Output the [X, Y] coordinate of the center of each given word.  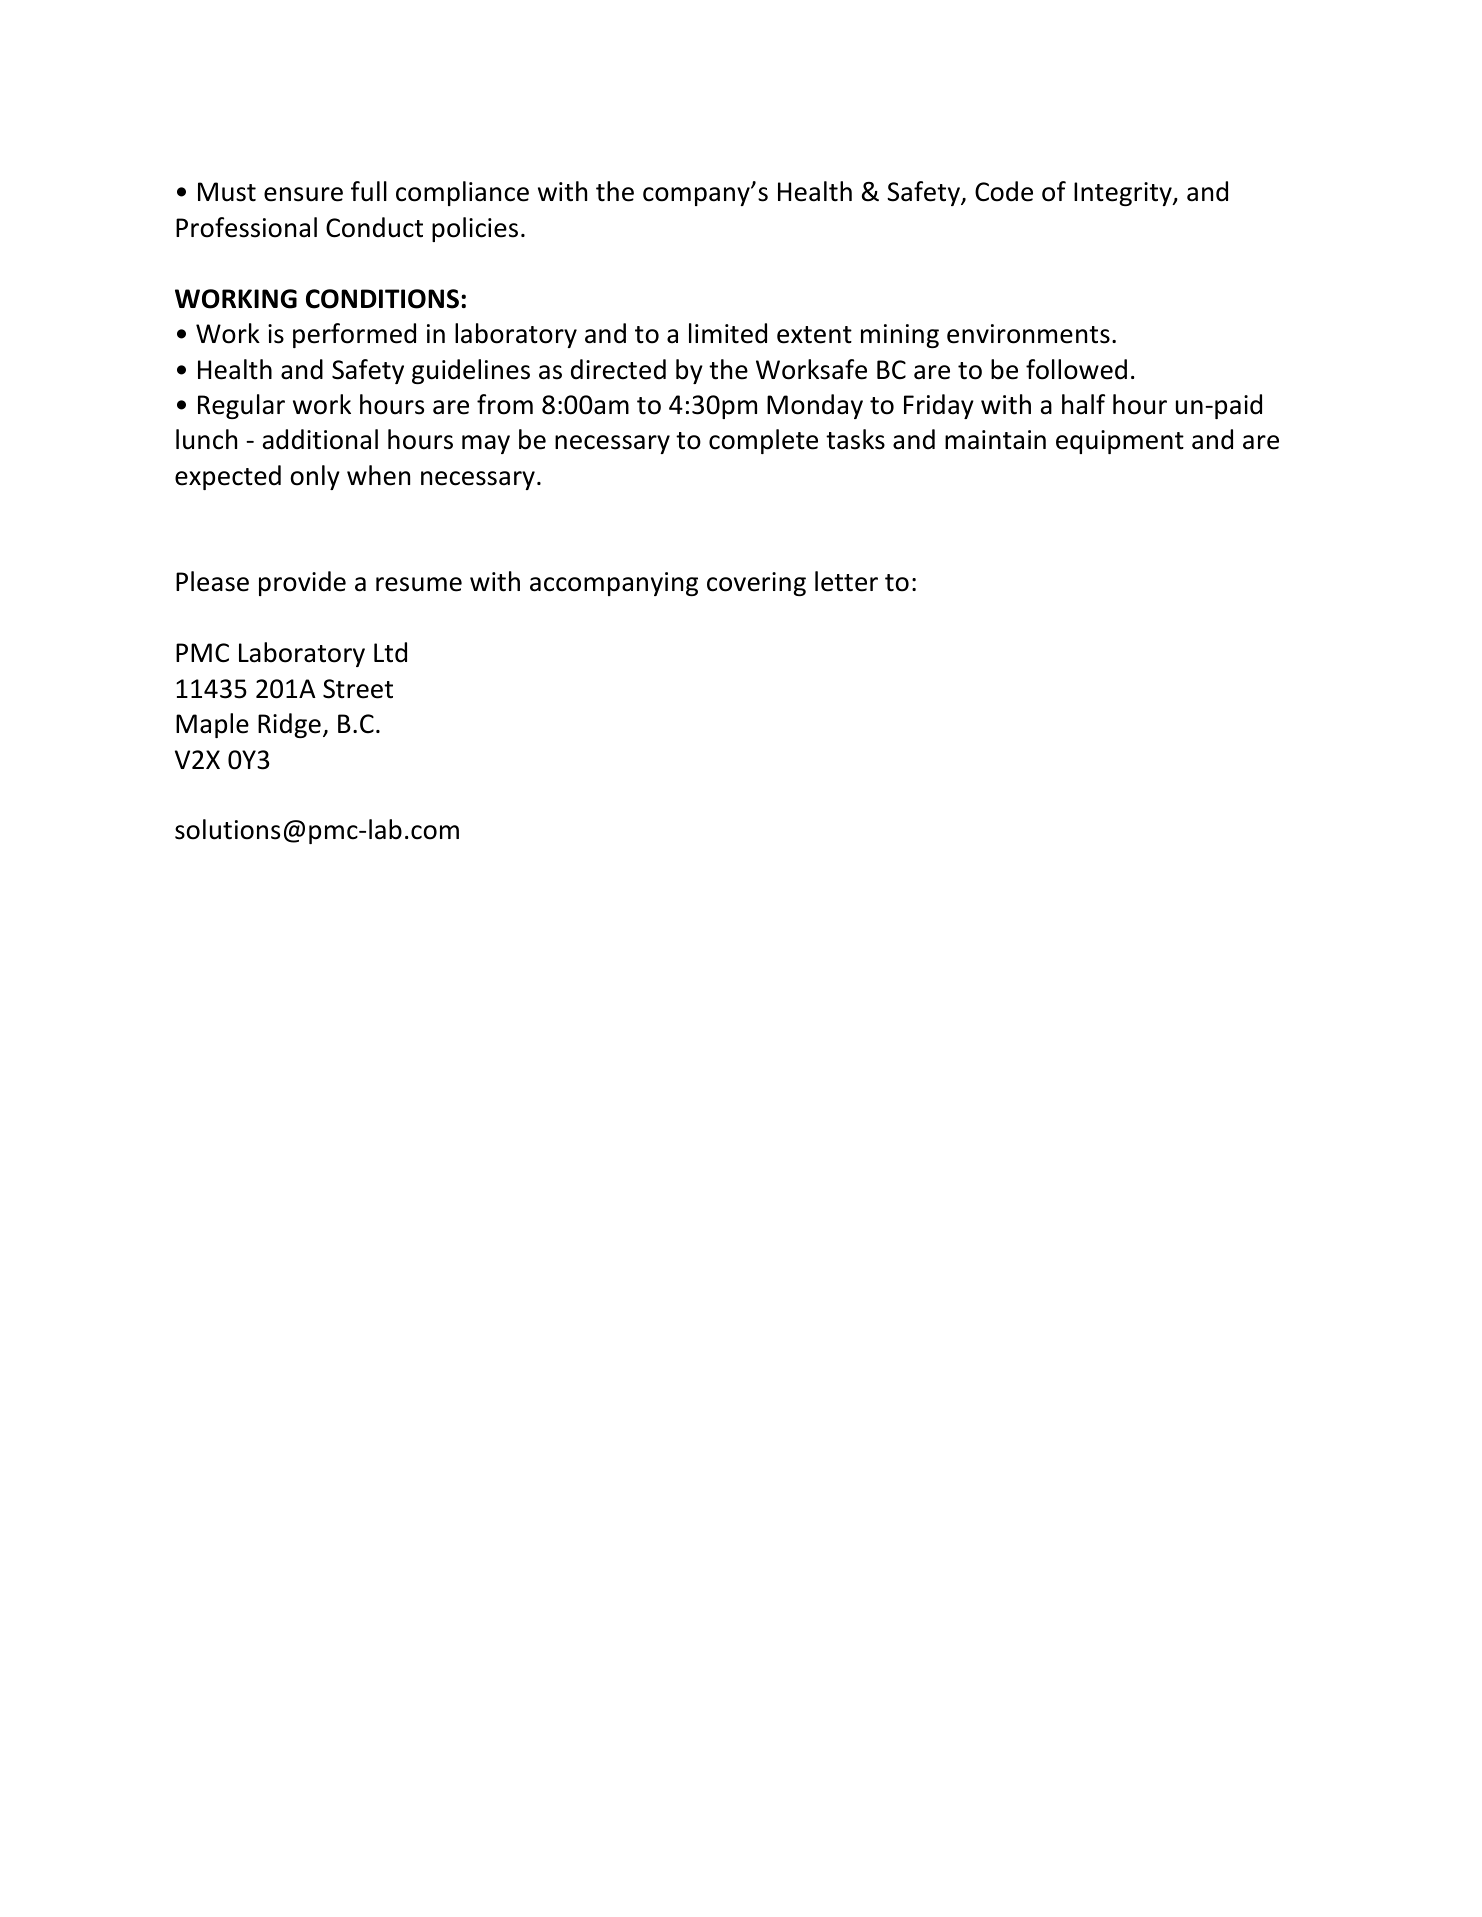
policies [475, 229]
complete [763, 441]
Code [1004, 191]
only [315, 477]
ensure [303, 194]
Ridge [289, 725]
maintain [995, 440]
